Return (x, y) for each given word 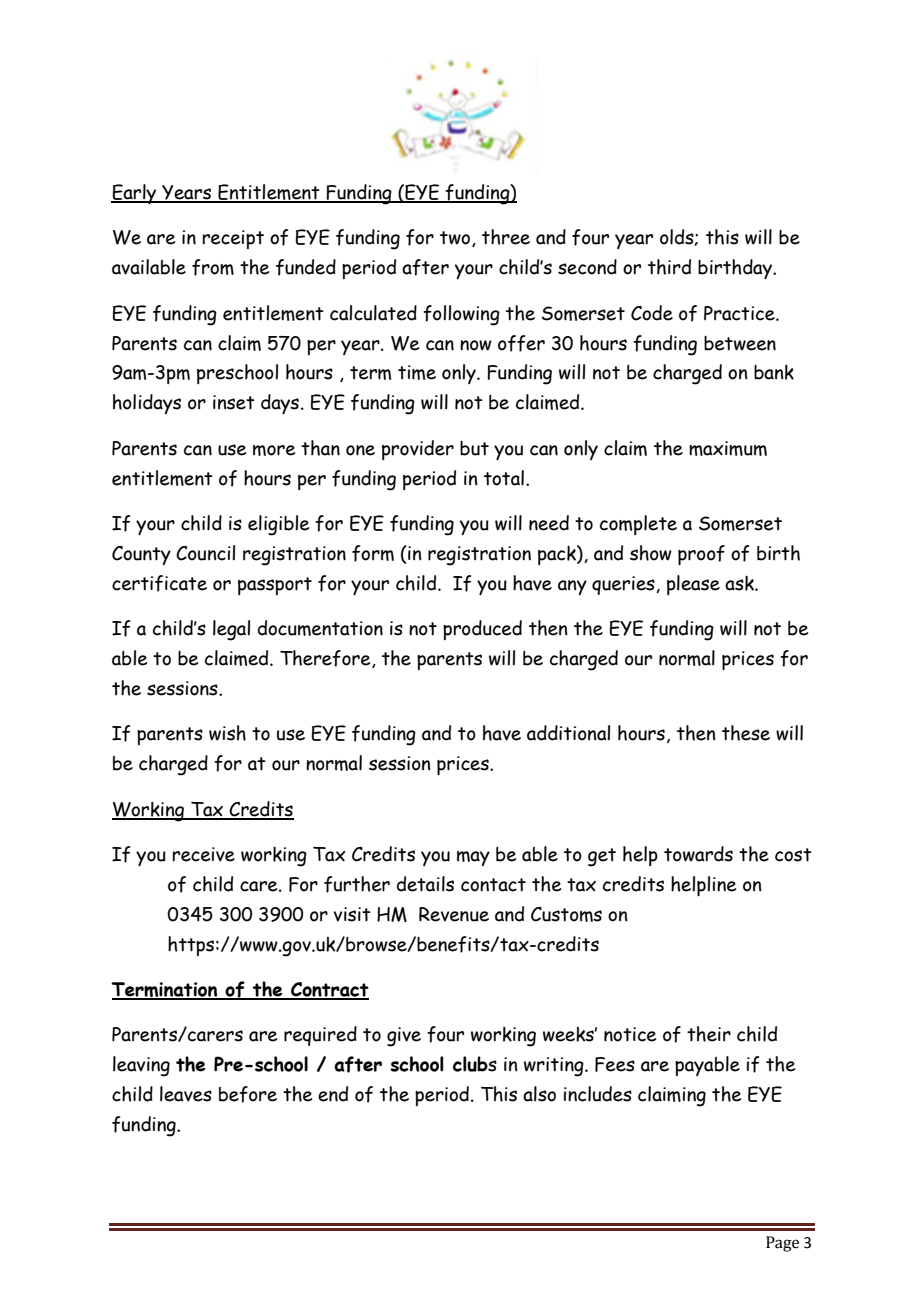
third (669, 267)
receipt (233, 239)
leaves (186, 1094)
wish (227, 733)
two (455, 238)
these (746, 733)
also (539, 1094)
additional (568, 733)
